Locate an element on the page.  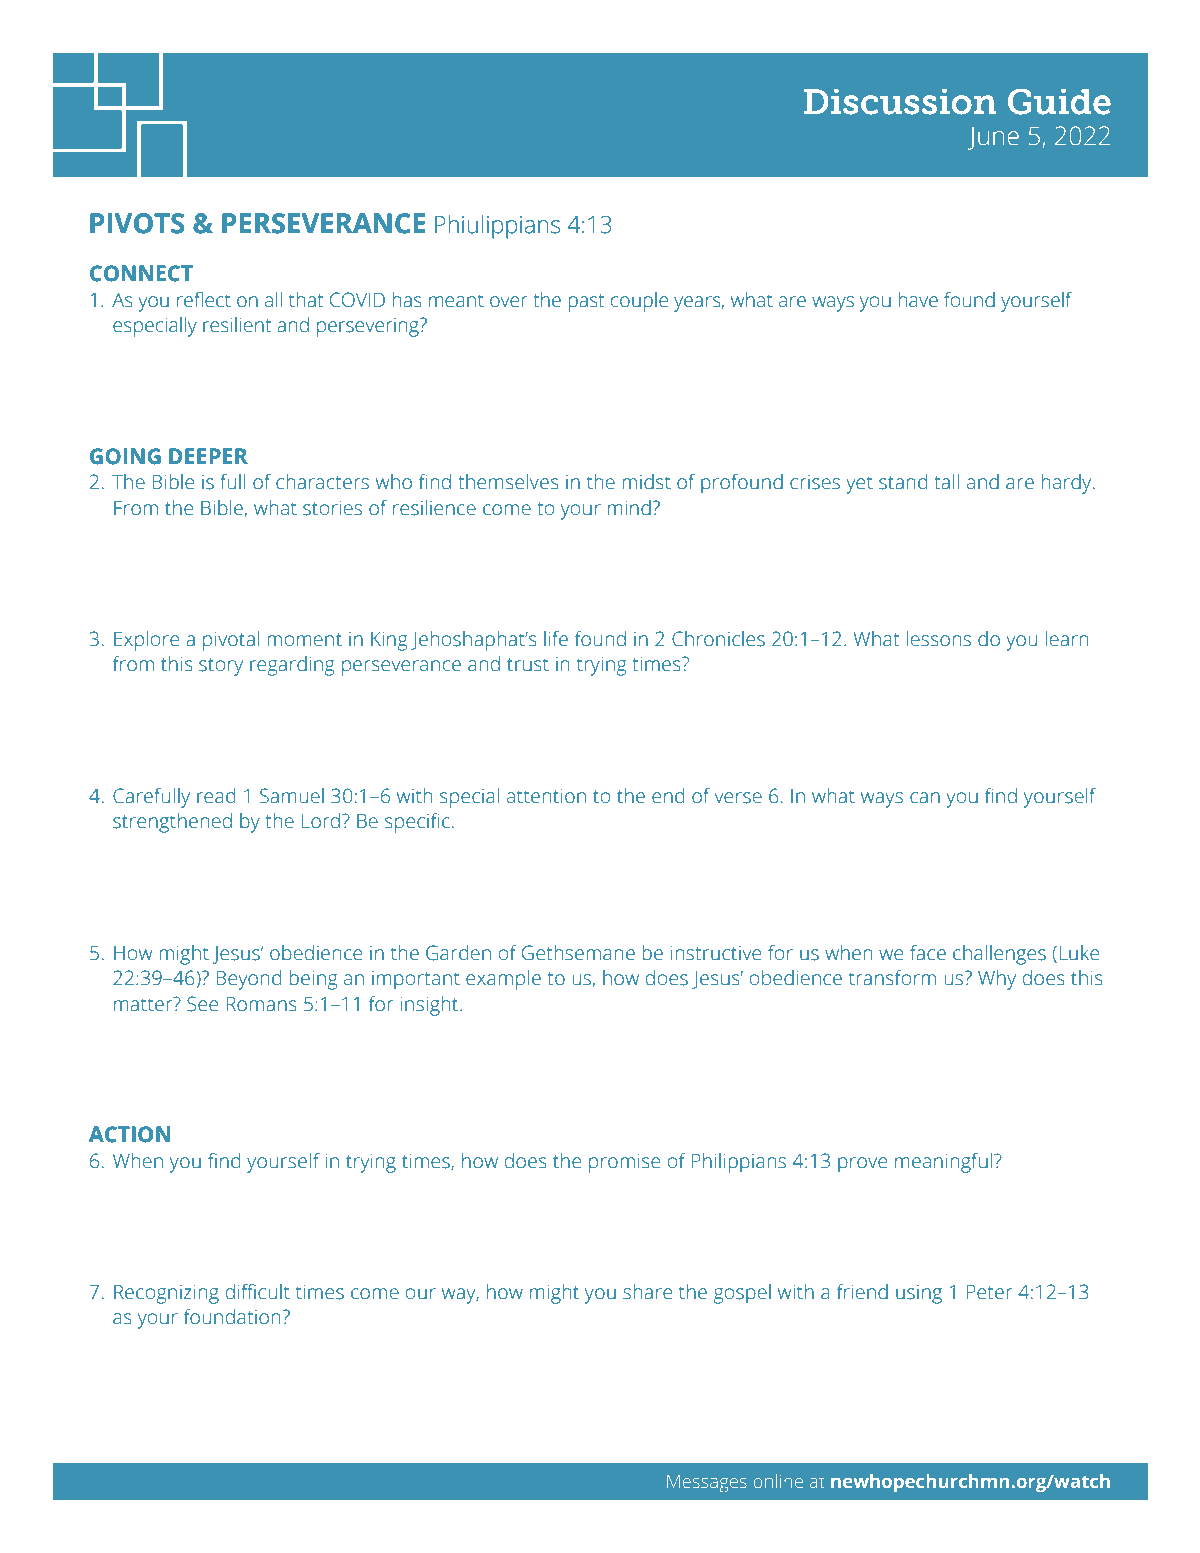
story is located at coordinates (221, 667).
